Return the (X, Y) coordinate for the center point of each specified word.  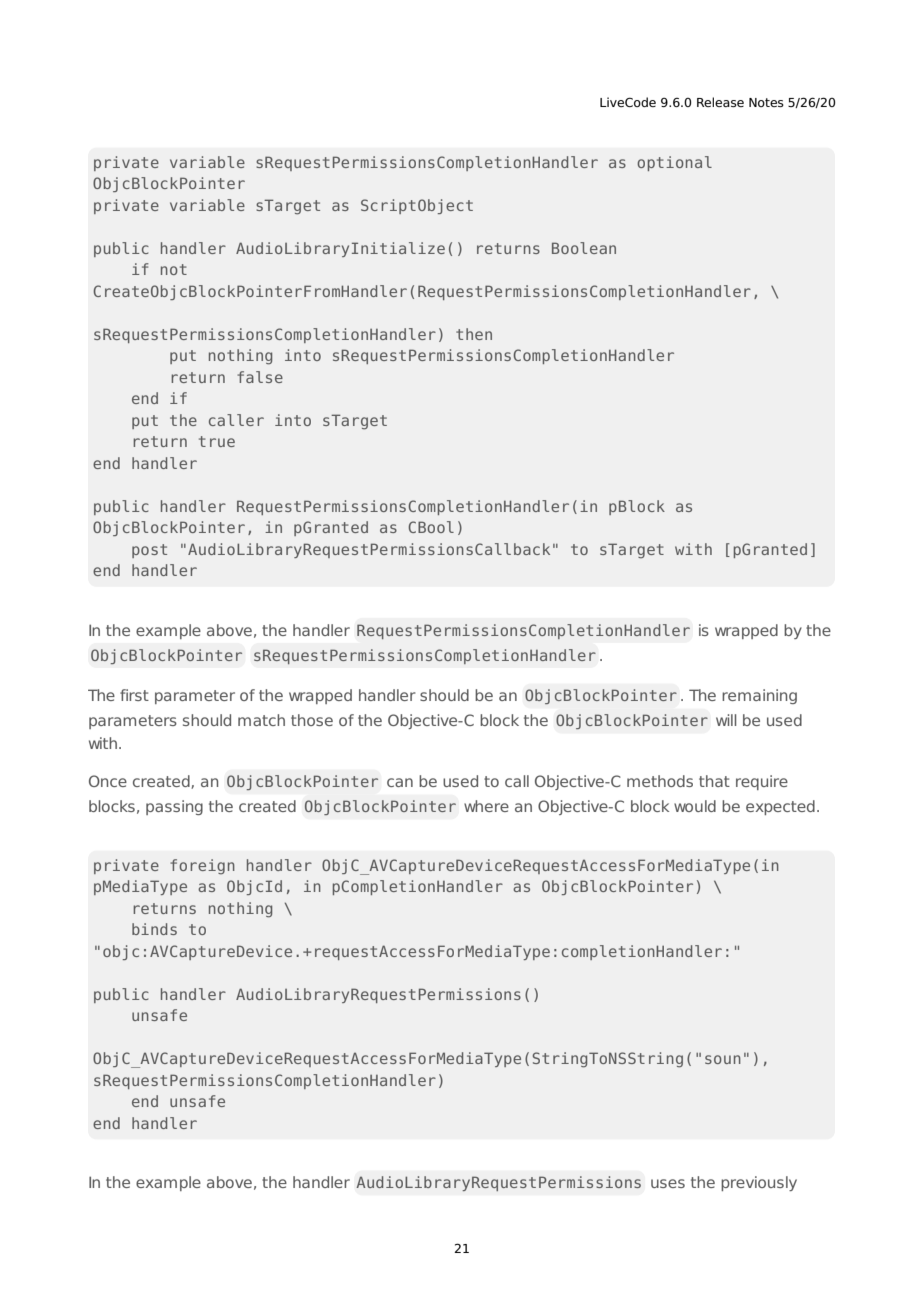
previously (759, 1183)
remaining (759, 696)
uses (668, 1183)
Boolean (584, 248)
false (260, 377)
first (134, 695)
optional (674, 163)
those (312, 720)
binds (154, 929)
